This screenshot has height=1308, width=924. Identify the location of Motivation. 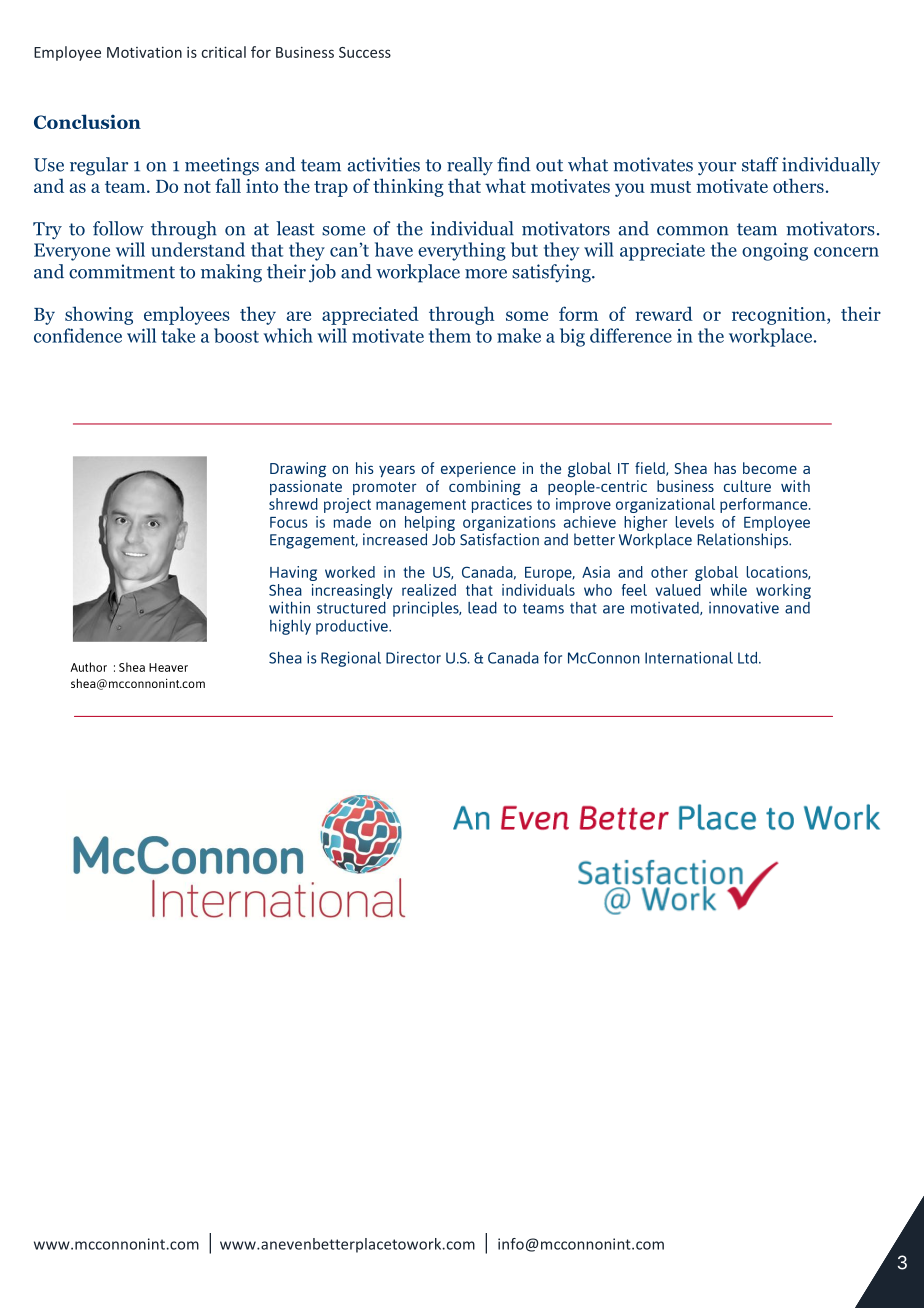
(144, 52).
